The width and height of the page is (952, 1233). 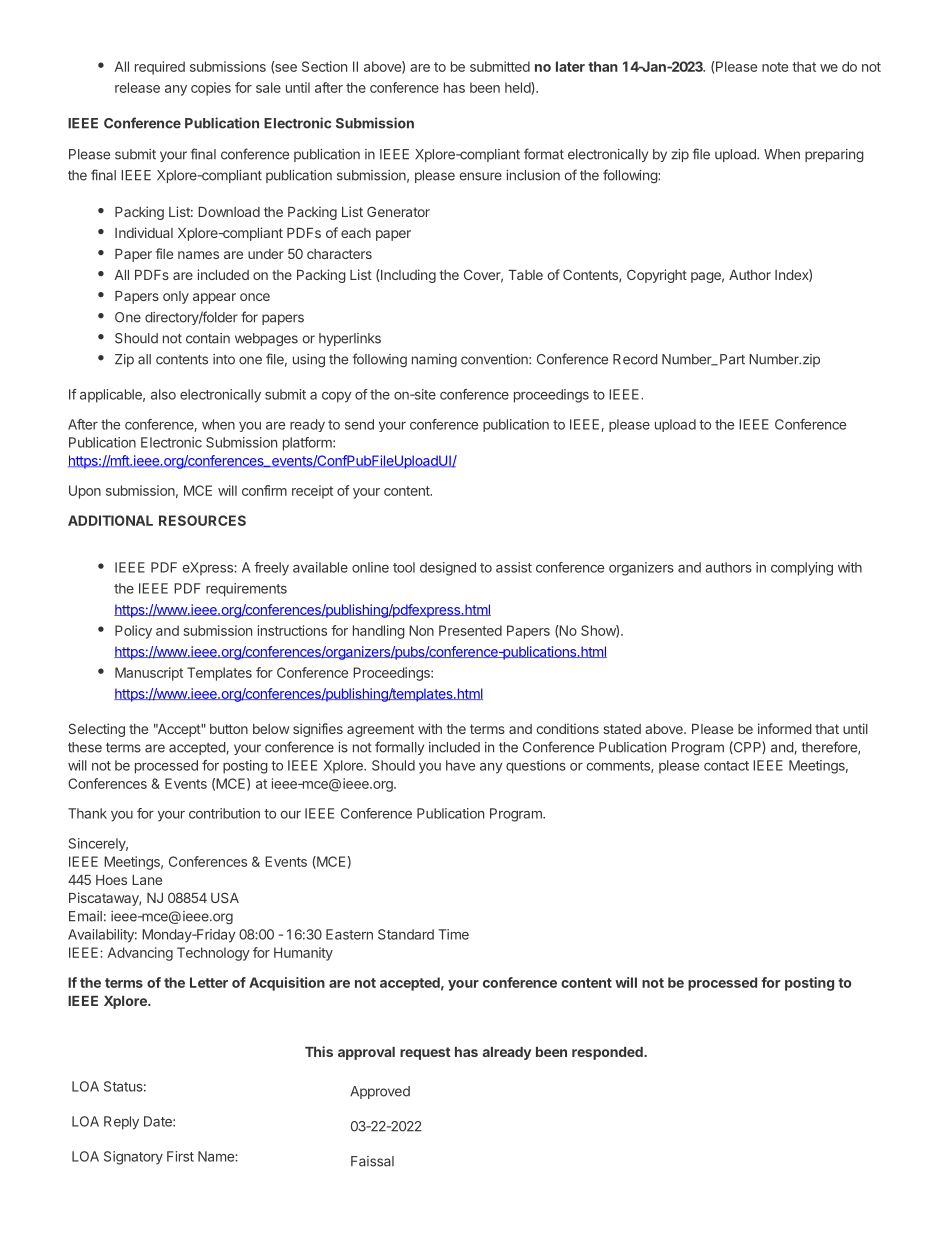 What do you see at coordinates (518, 88) in the page?
I see `held` at bounding box center [518, 88].
